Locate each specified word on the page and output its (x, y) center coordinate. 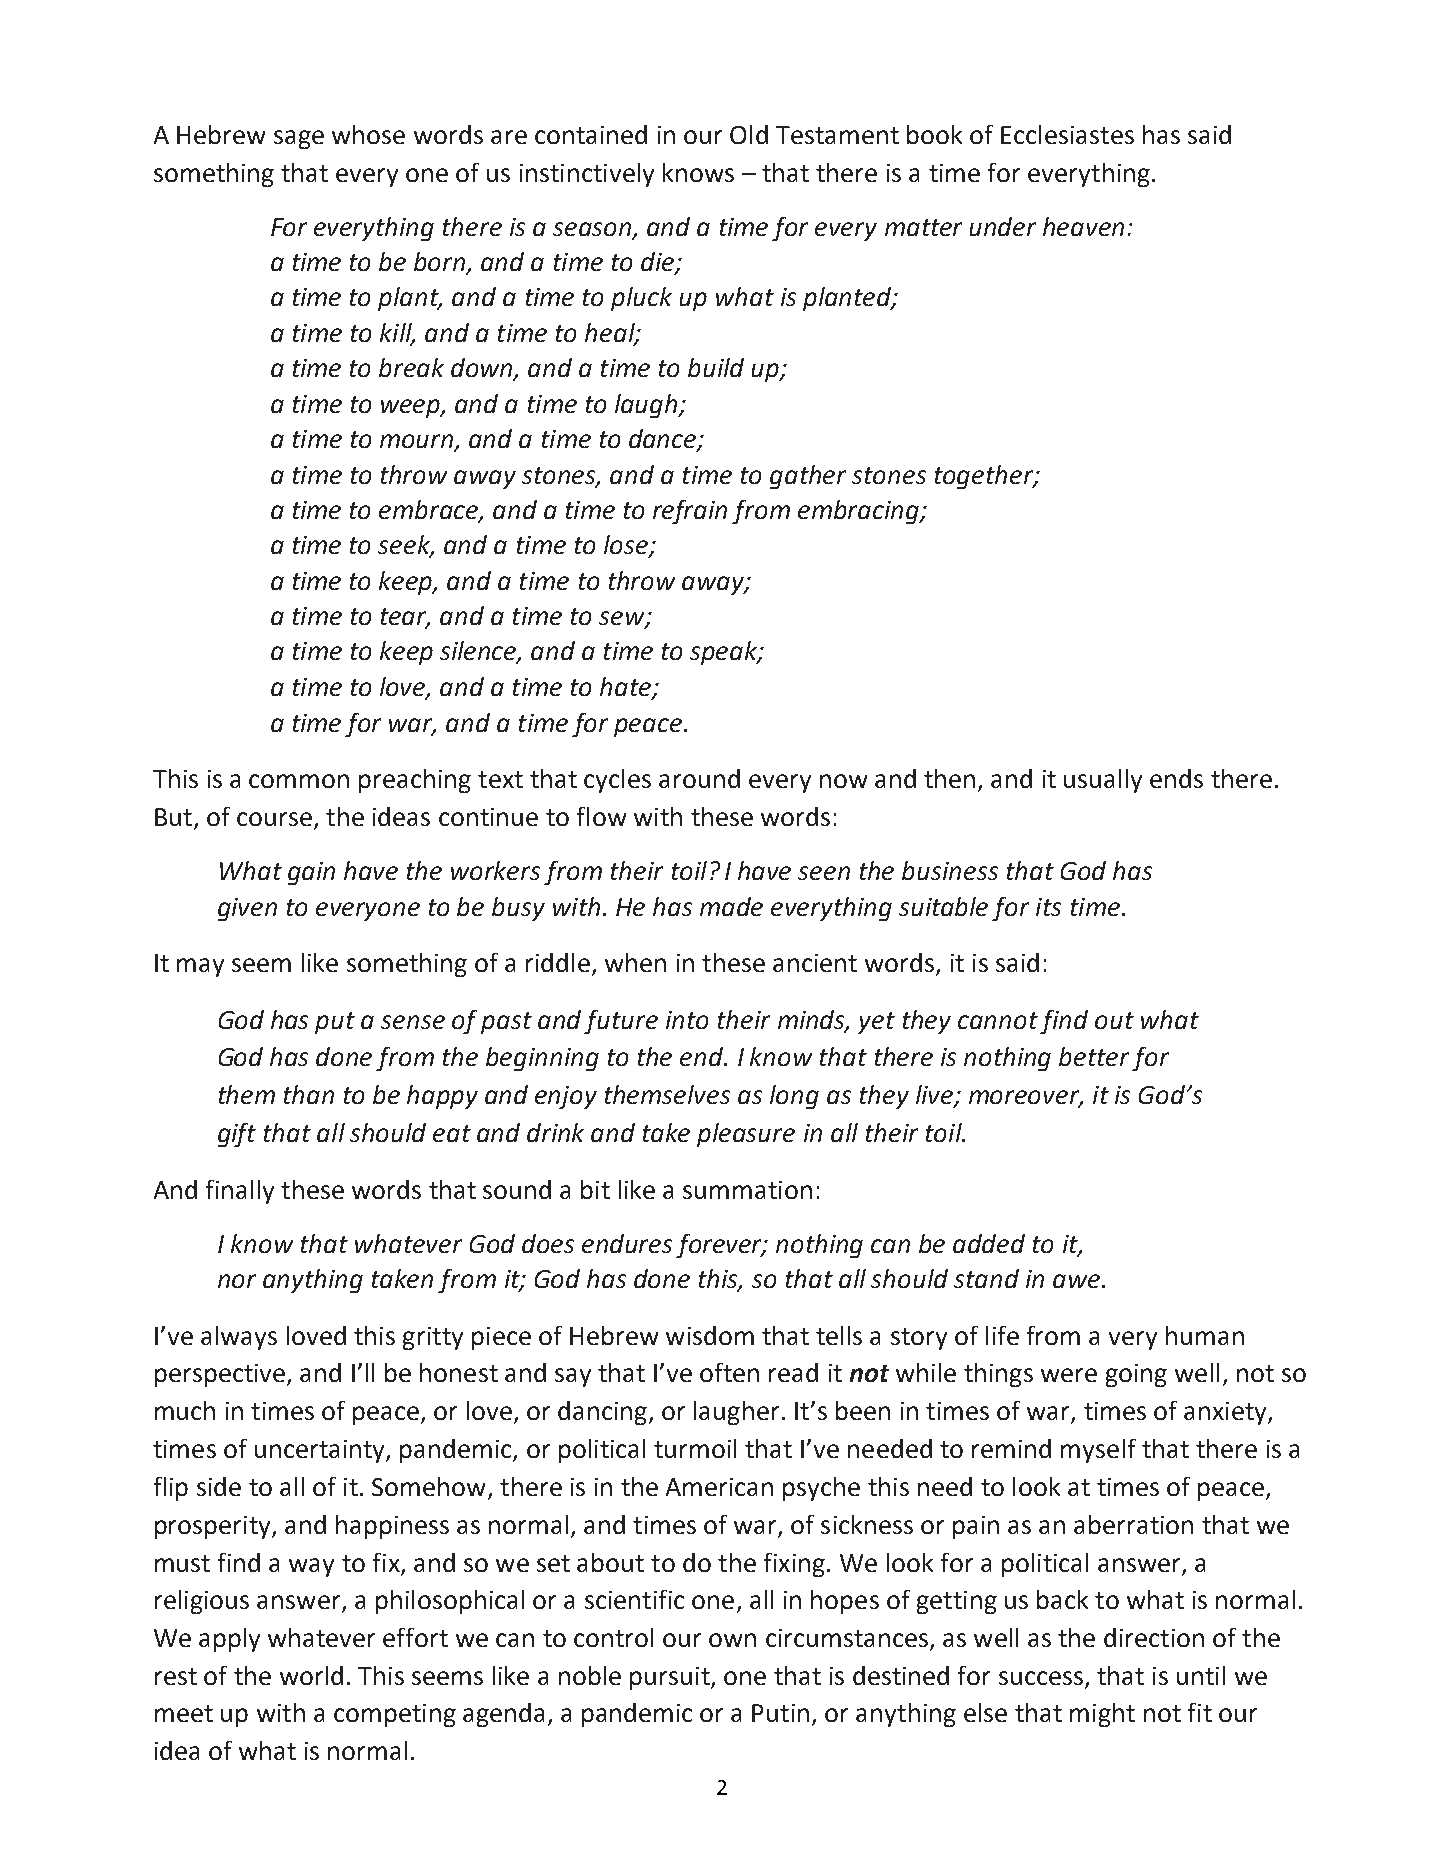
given (247, 909)
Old (749, 134)
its (1048, 907)
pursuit (671, 1678)
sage (299, 139)
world (311, 1675)
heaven (1083, 226)
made (731, 906)
